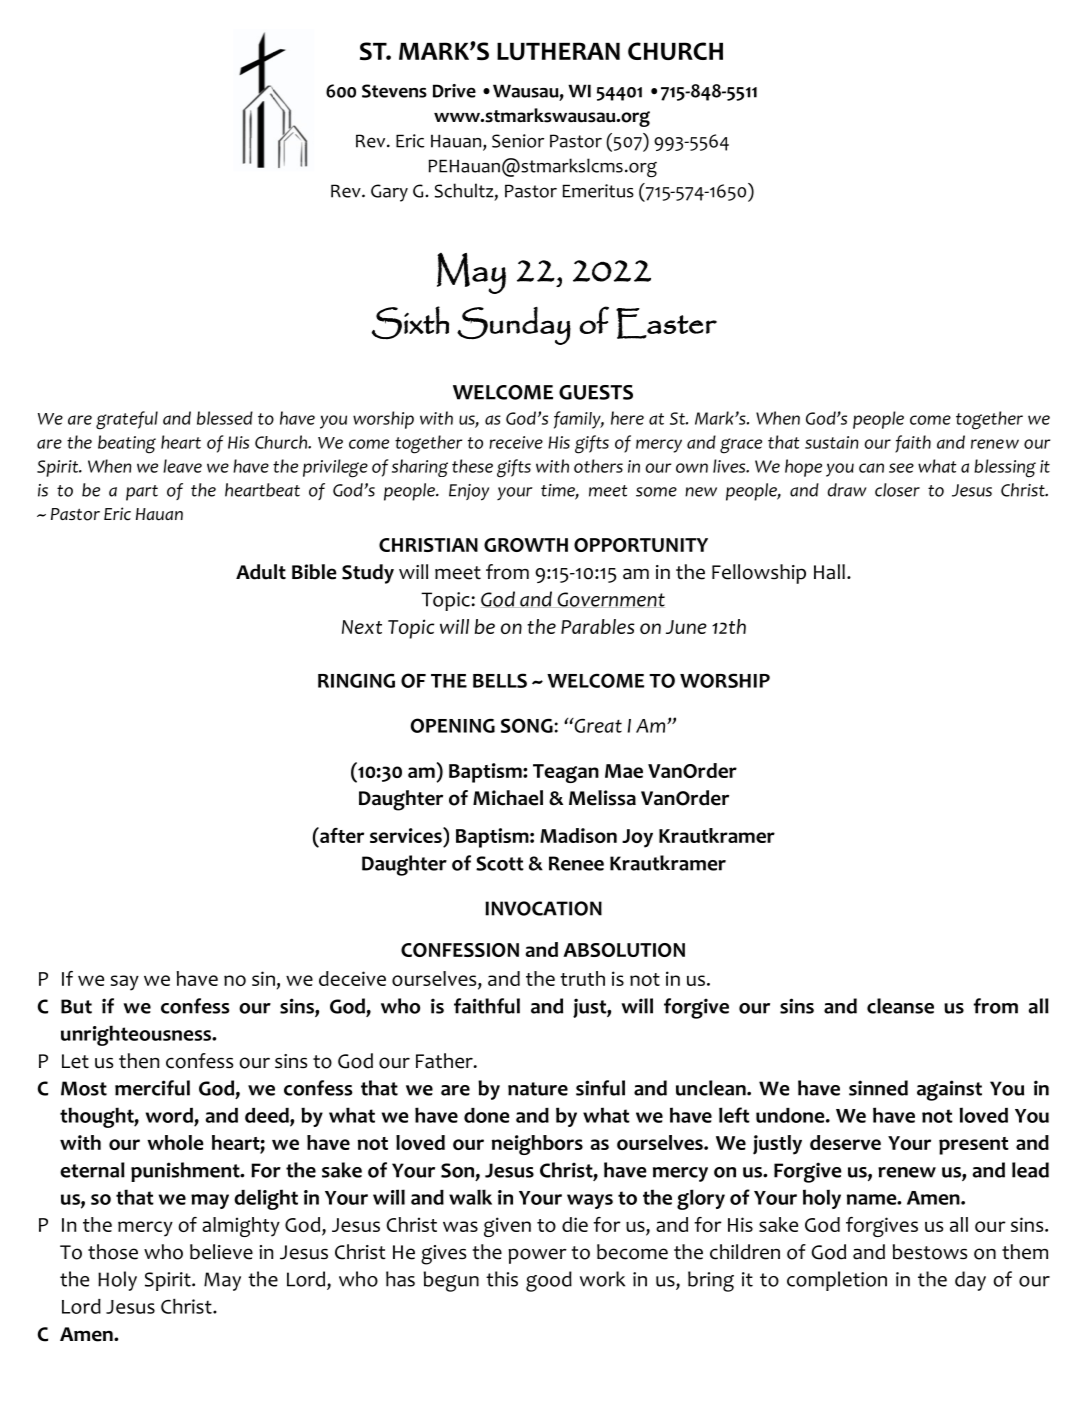 The width and height of the document is (1087, 1406). I want to click on Emeritus, so click(598, 191).
